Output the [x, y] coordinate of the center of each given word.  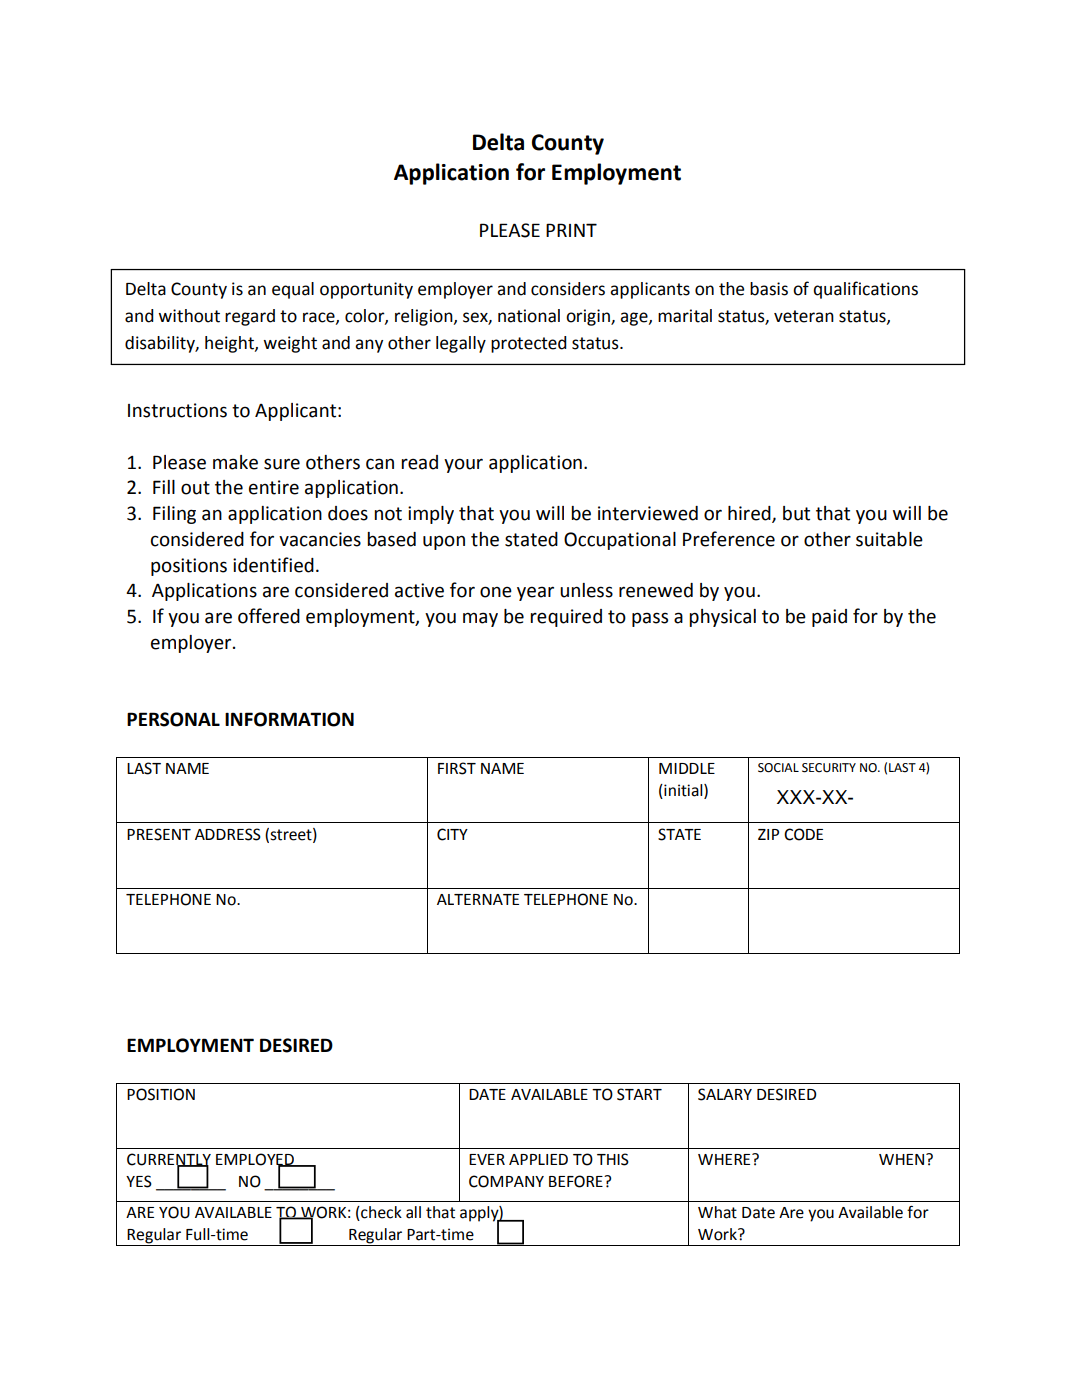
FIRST [457, 768]
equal [293, 290]
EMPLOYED [256, 1160]
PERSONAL [173, 719]
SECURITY [829, 768]
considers [568, 289]
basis [769, 289]
